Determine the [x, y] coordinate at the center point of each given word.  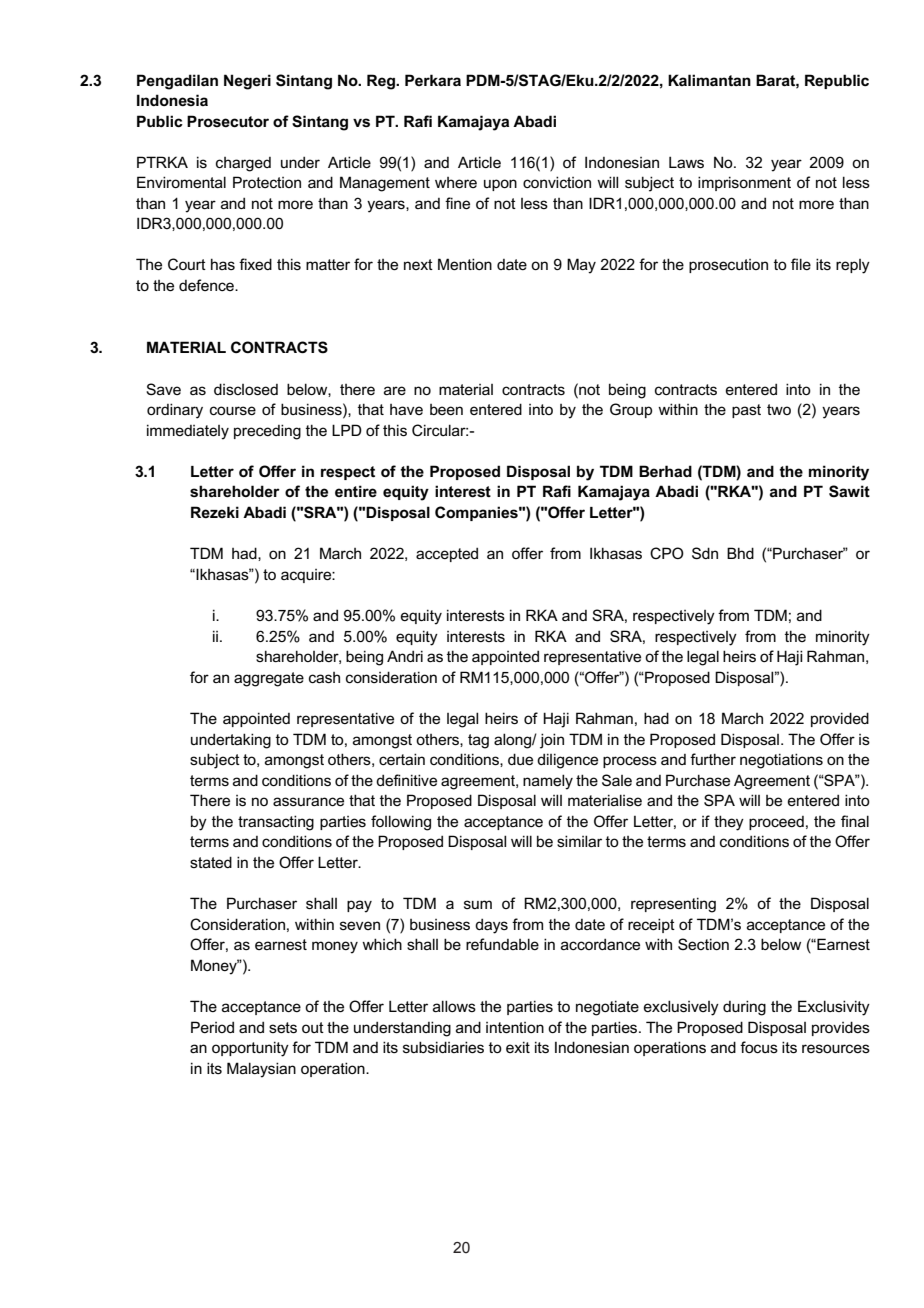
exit [518, 1047]
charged [243, 164]
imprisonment [744, 183]
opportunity [250, 1049]
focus [759, 1047]
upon [500, 185]
